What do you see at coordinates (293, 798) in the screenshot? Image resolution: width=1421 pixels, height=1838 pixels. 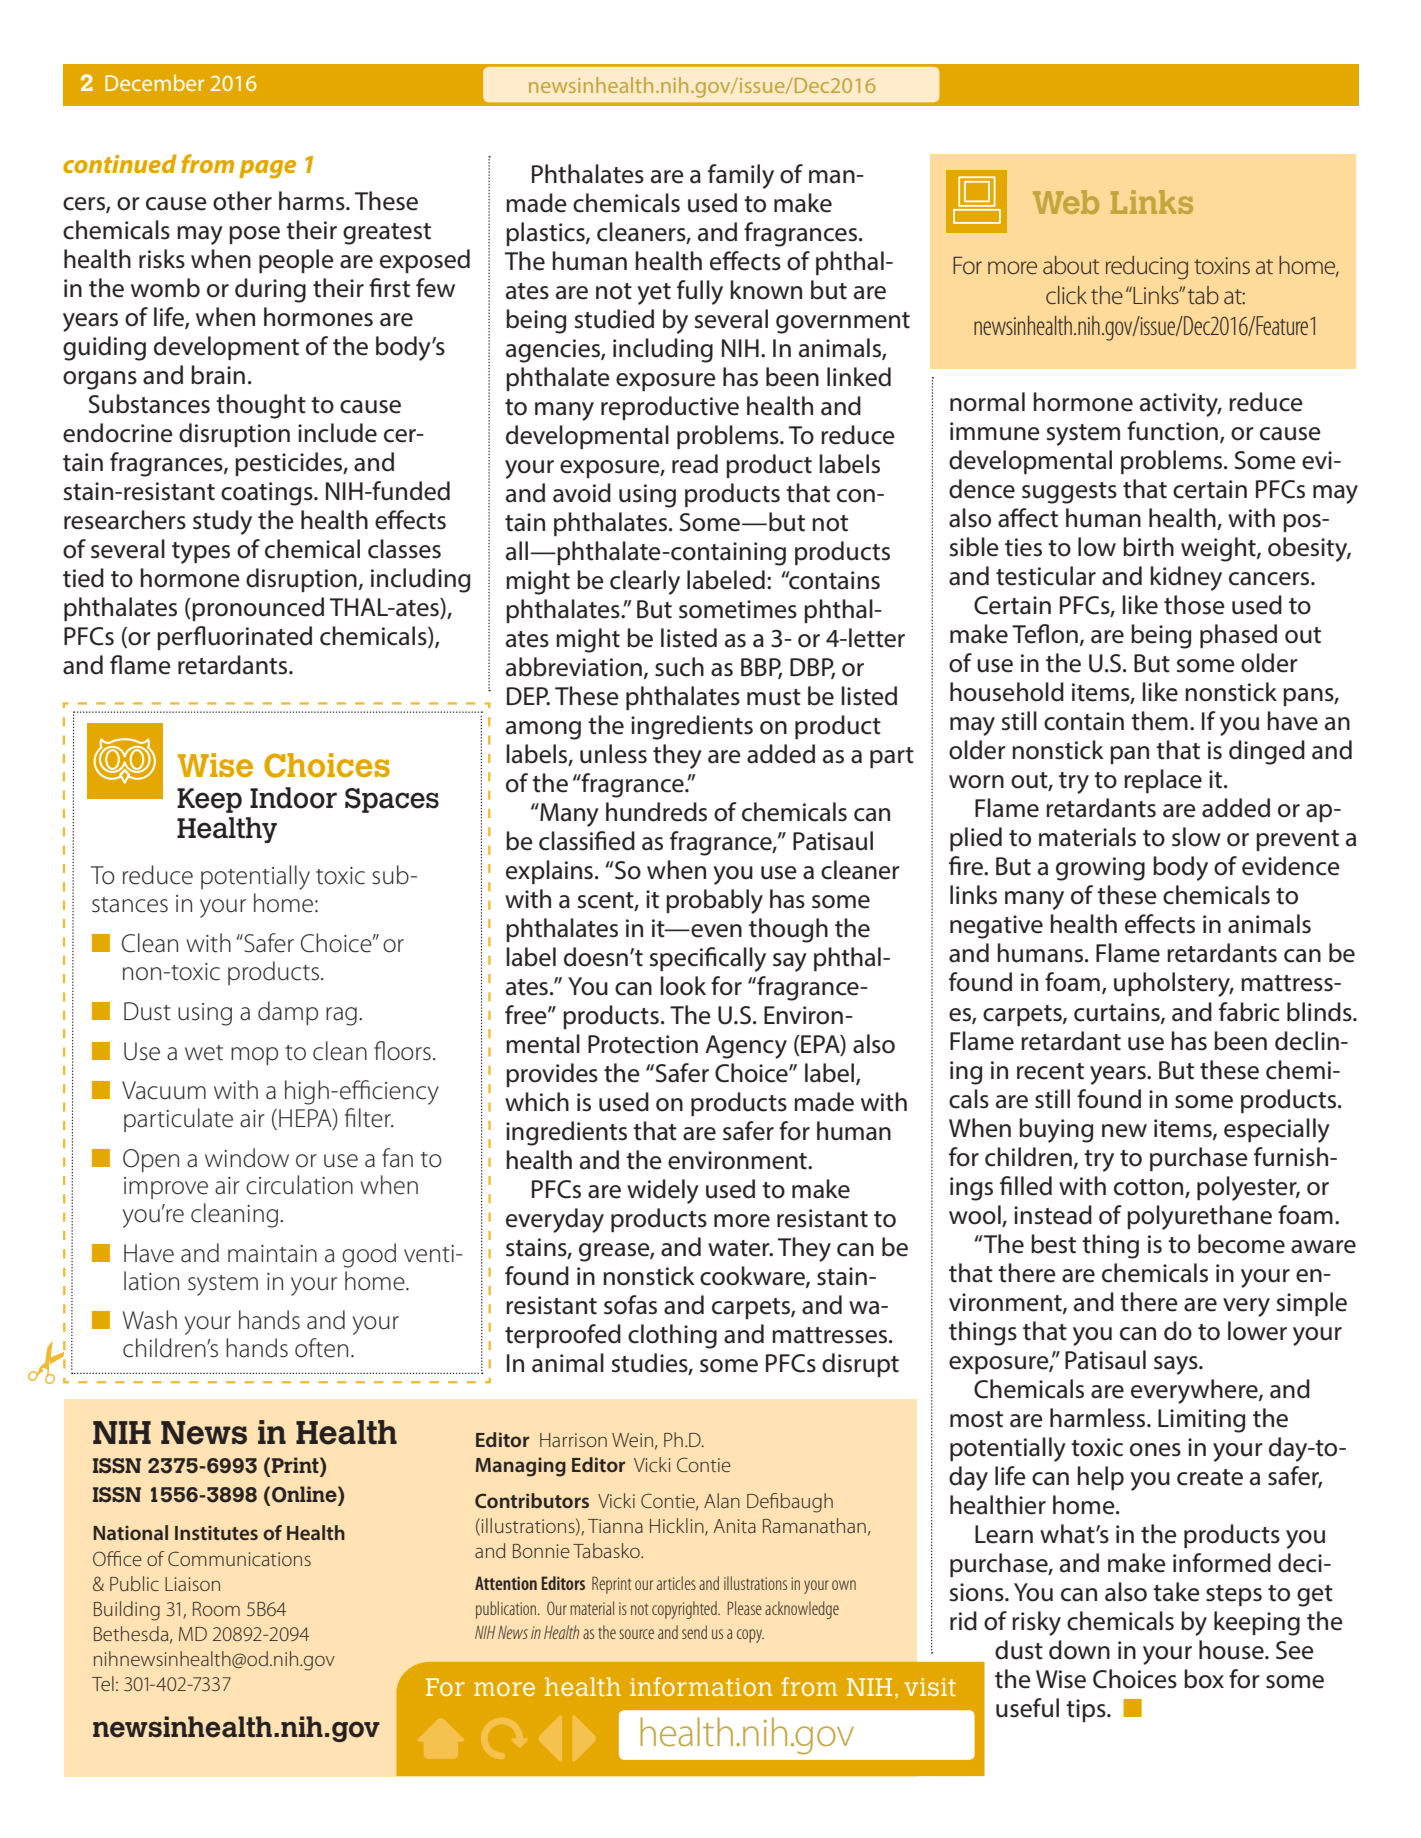 I see `Indoor` at bounding box center [293, 798].
